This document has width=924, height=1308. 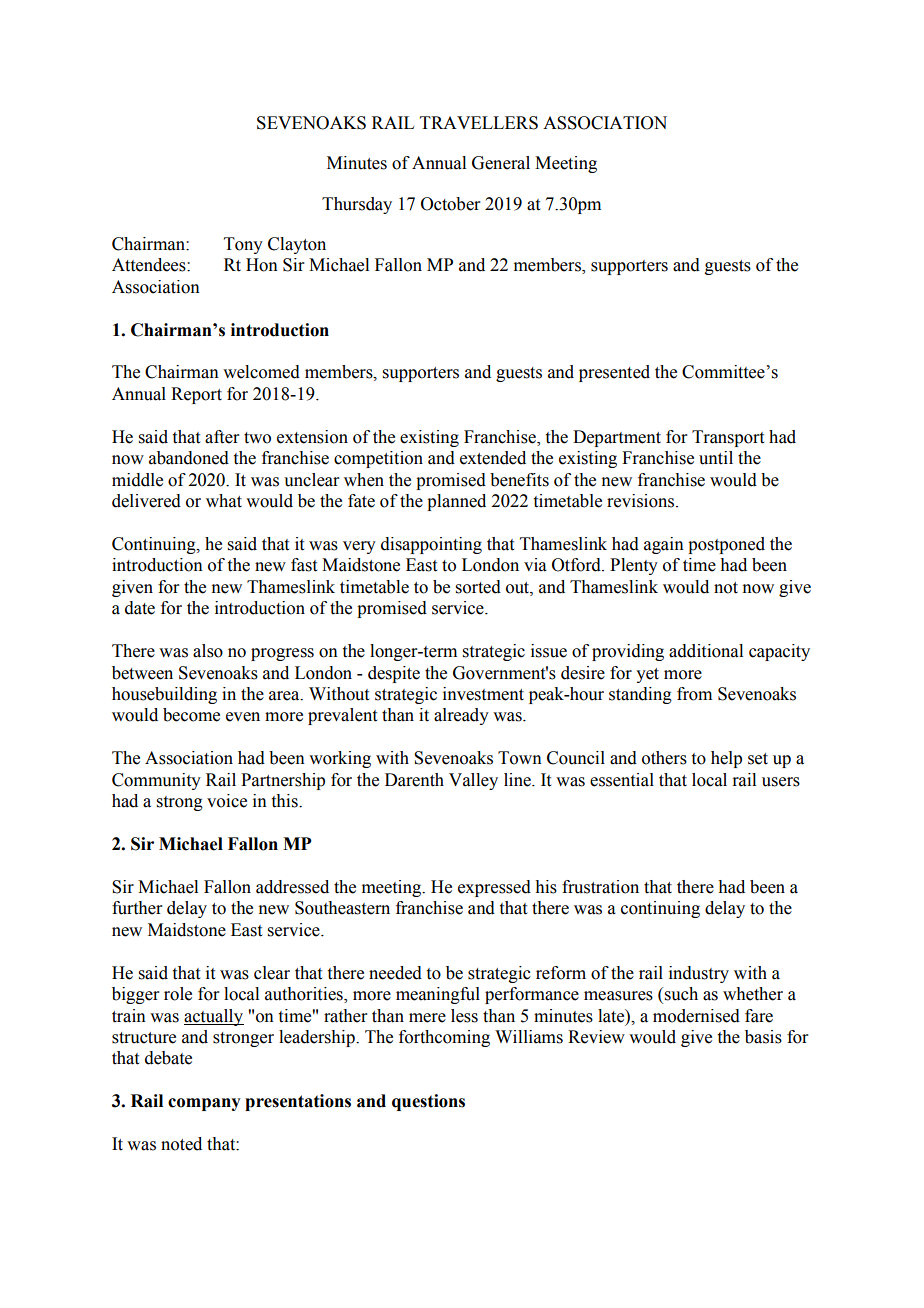 I want to click on Tony, so click(x=243, y=245).
